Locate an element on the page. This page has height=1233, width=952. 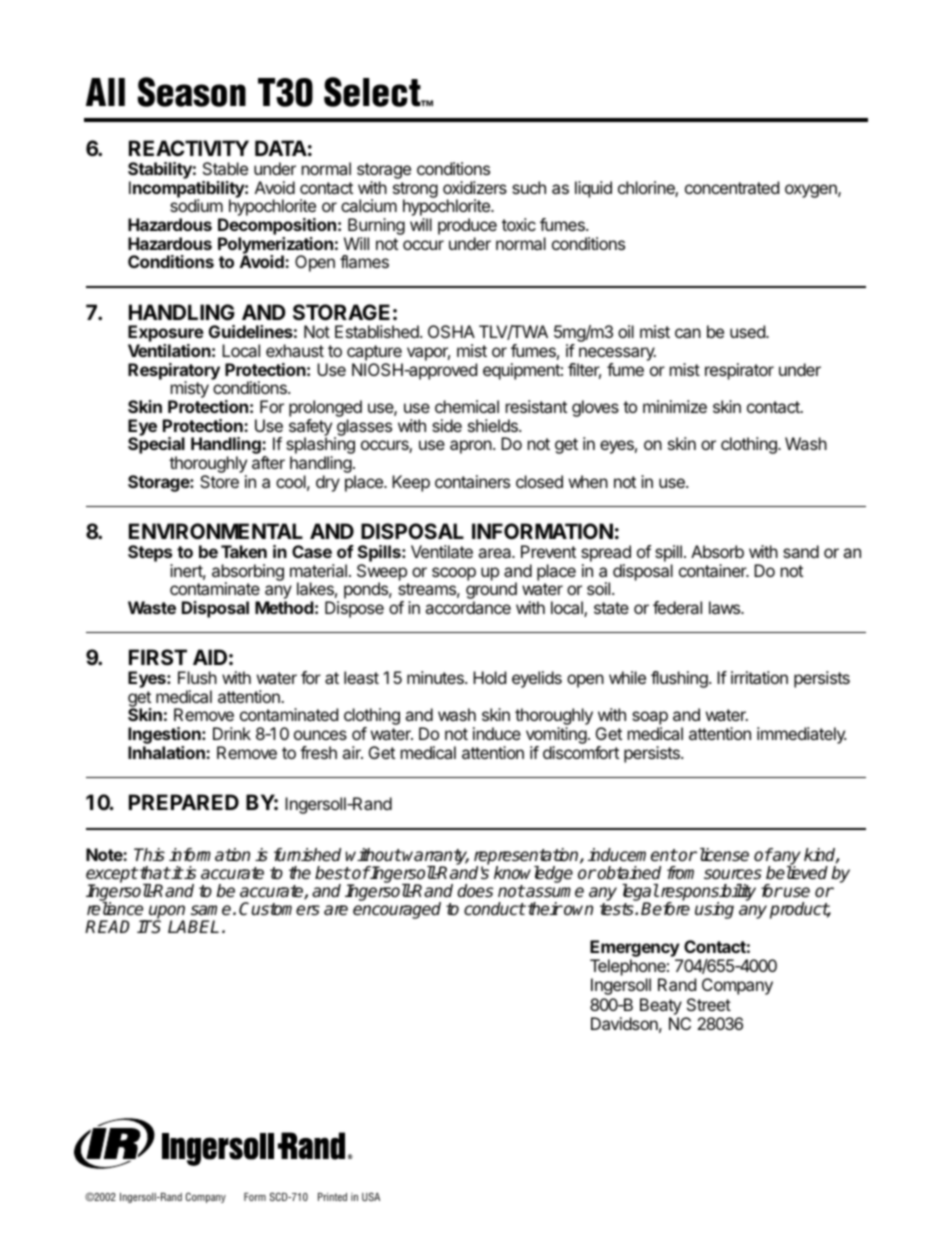
Keep is located at coordinates (411, 483).
